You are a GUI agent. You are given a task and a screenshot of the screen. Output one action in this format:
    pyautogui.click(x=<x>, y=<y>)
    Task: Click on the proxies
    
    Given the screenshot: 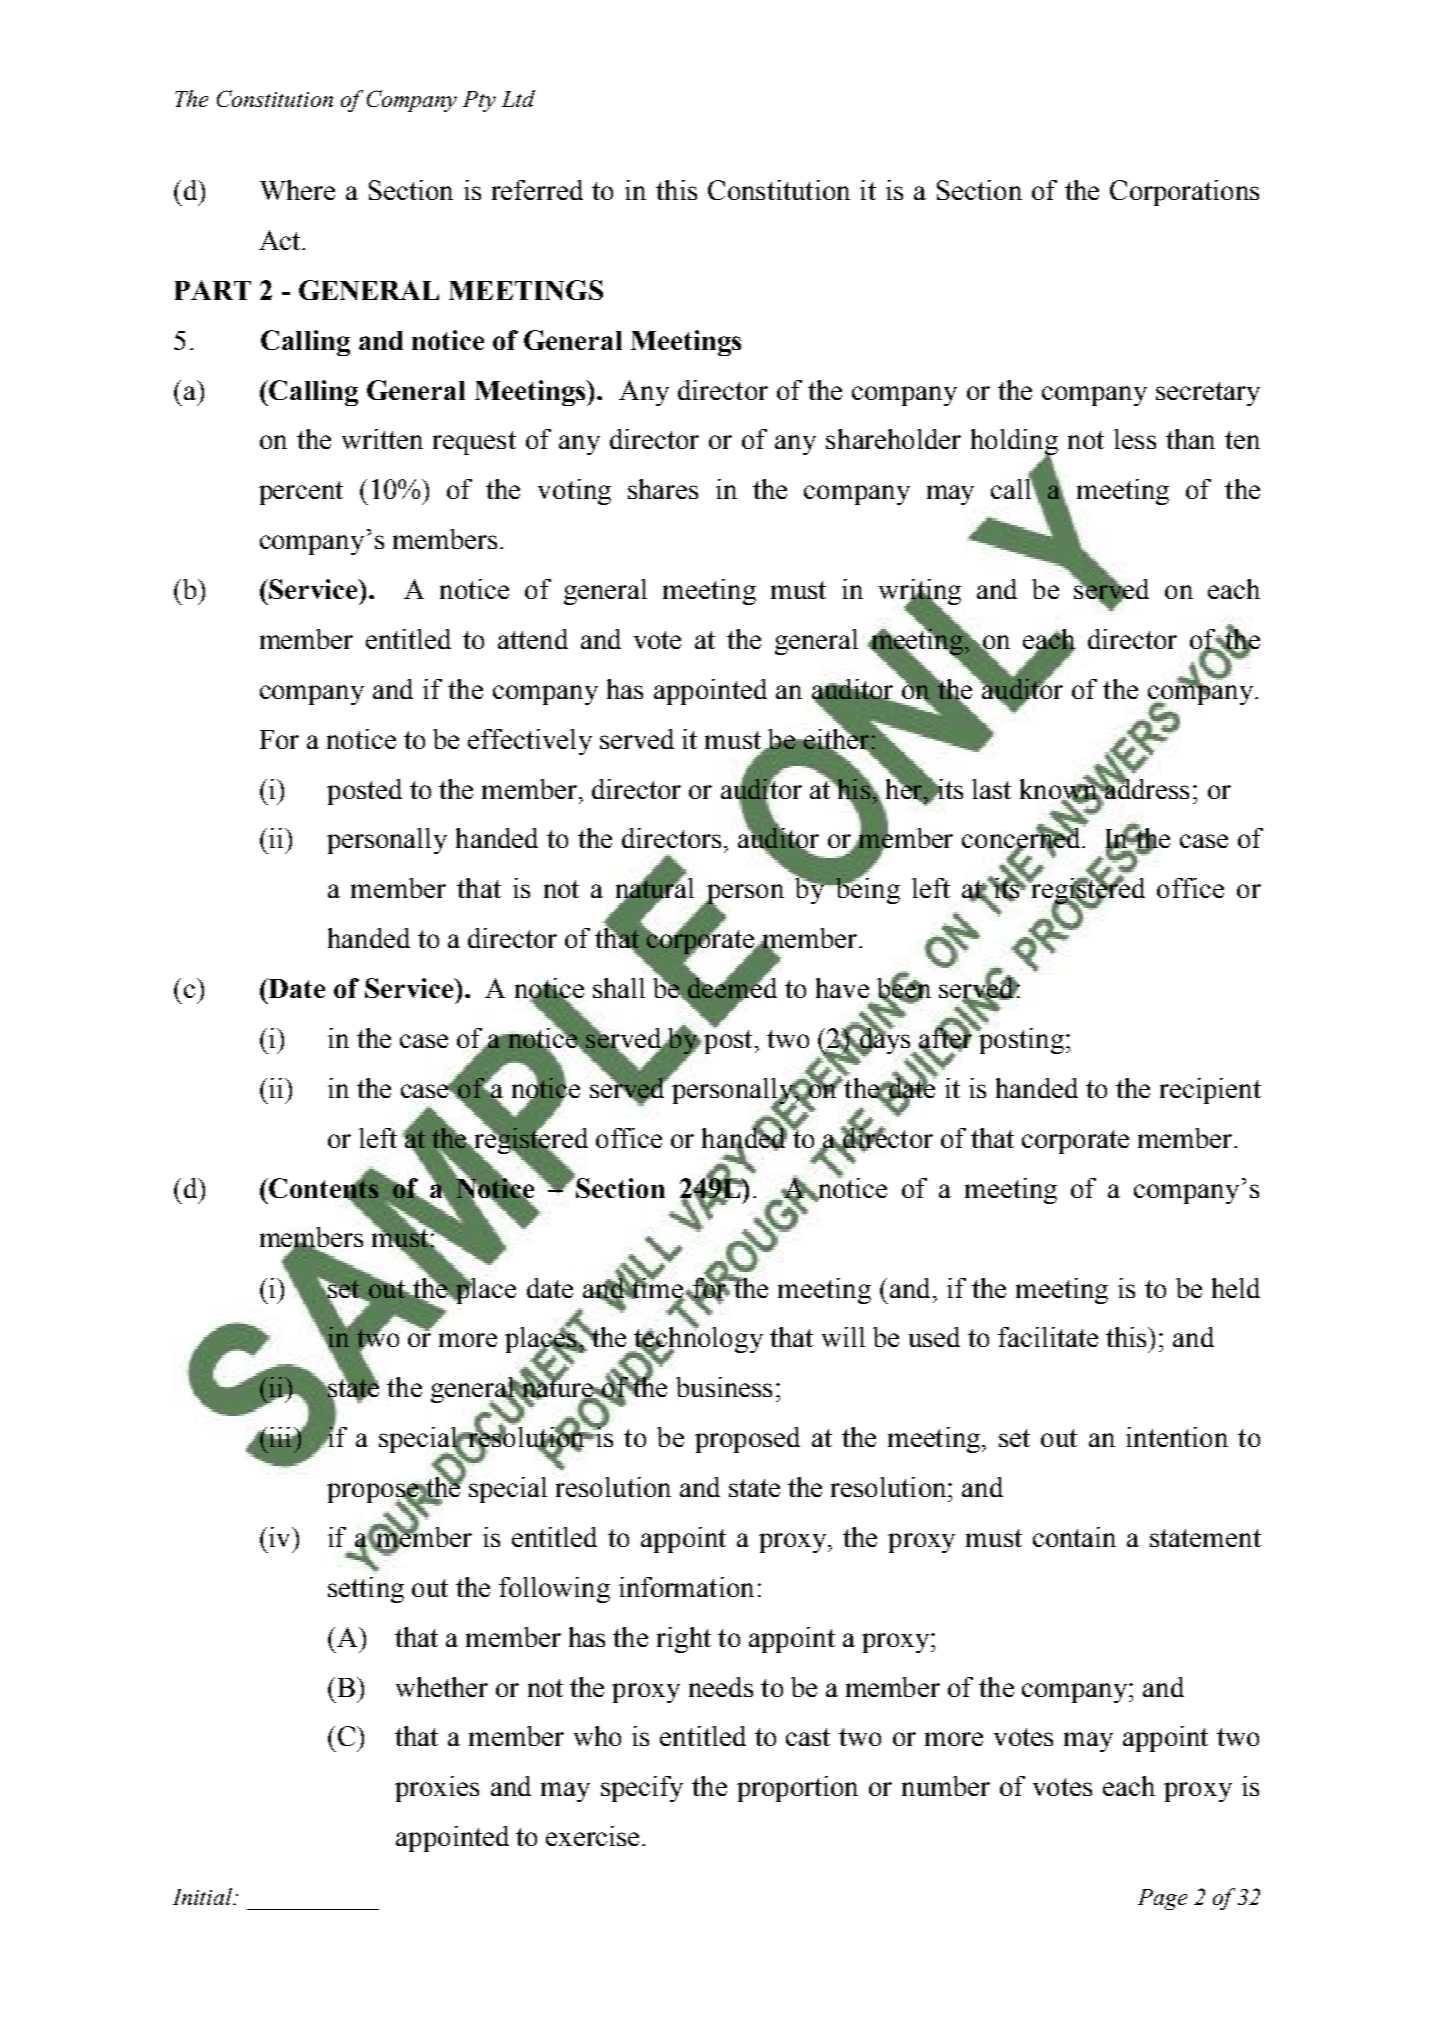 What is the action you would take?
    pyautogui.click(x=437, y=1789)
